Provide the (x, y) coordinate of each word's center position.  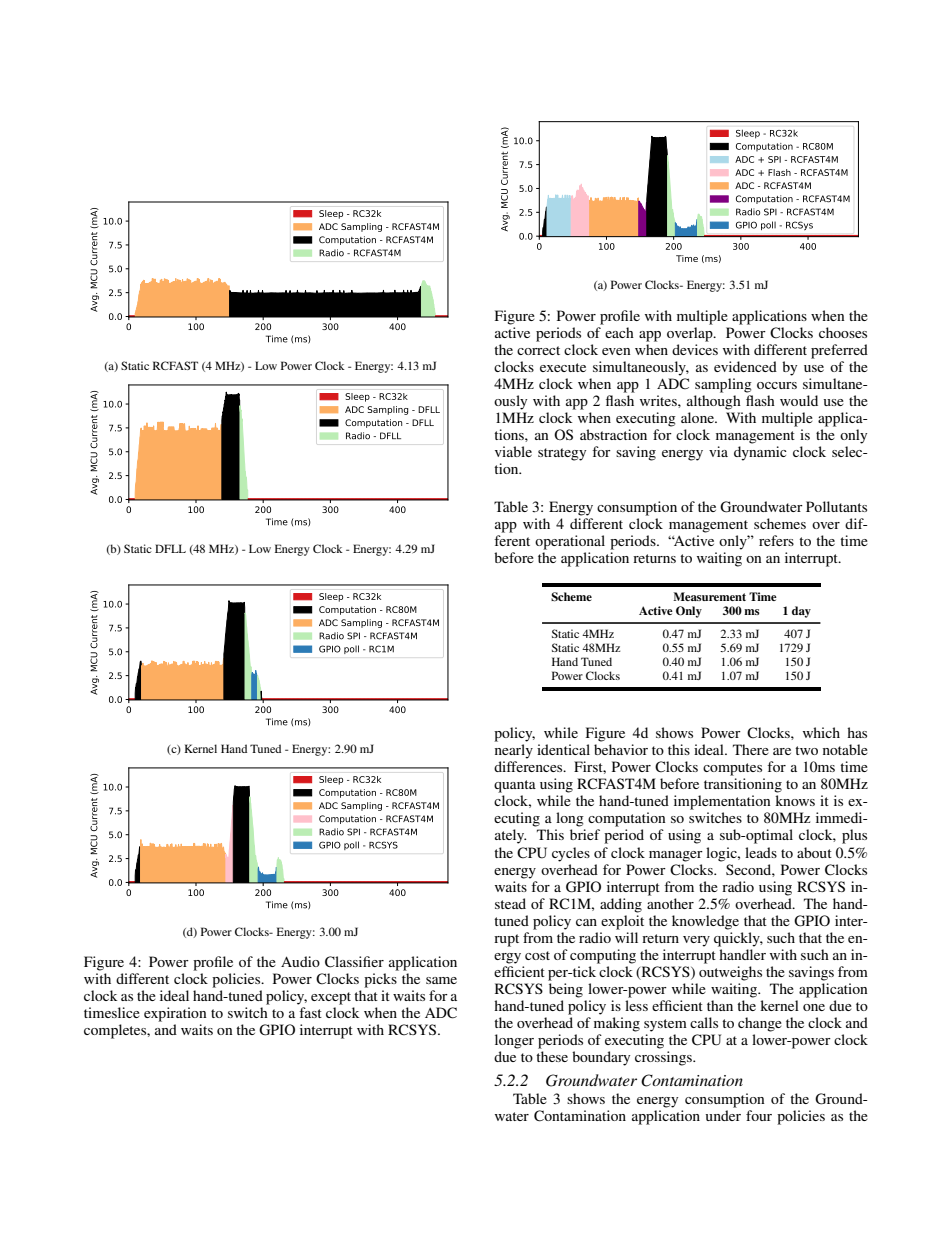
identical (563, 749)
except (331, 998)
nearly (514, 751)
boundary (601, 1058)
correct (538, 350)
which (821, 732)
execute (563, 367)
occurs (777, 385)
